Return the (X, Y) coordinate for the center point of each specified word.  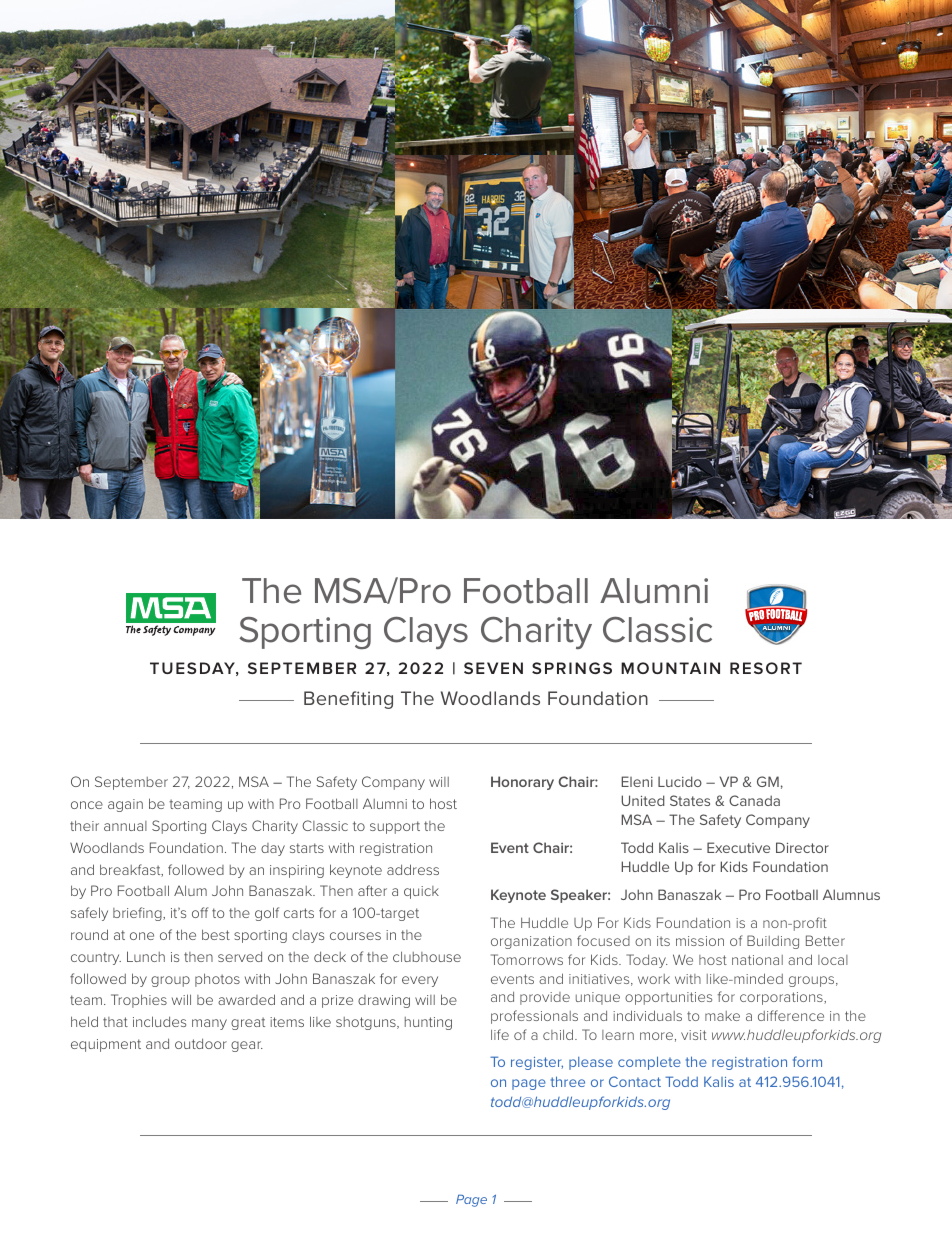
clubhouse (427, 956)
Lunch (146, 956)
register (537, 1063)
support (395, 827)
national (757, 960)
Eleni (637, 781)
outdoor (201, 1043)
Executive (738, 847)
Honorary (522, 783)
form (807, 1061)
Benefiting (348, 700)
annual (125, 826)
